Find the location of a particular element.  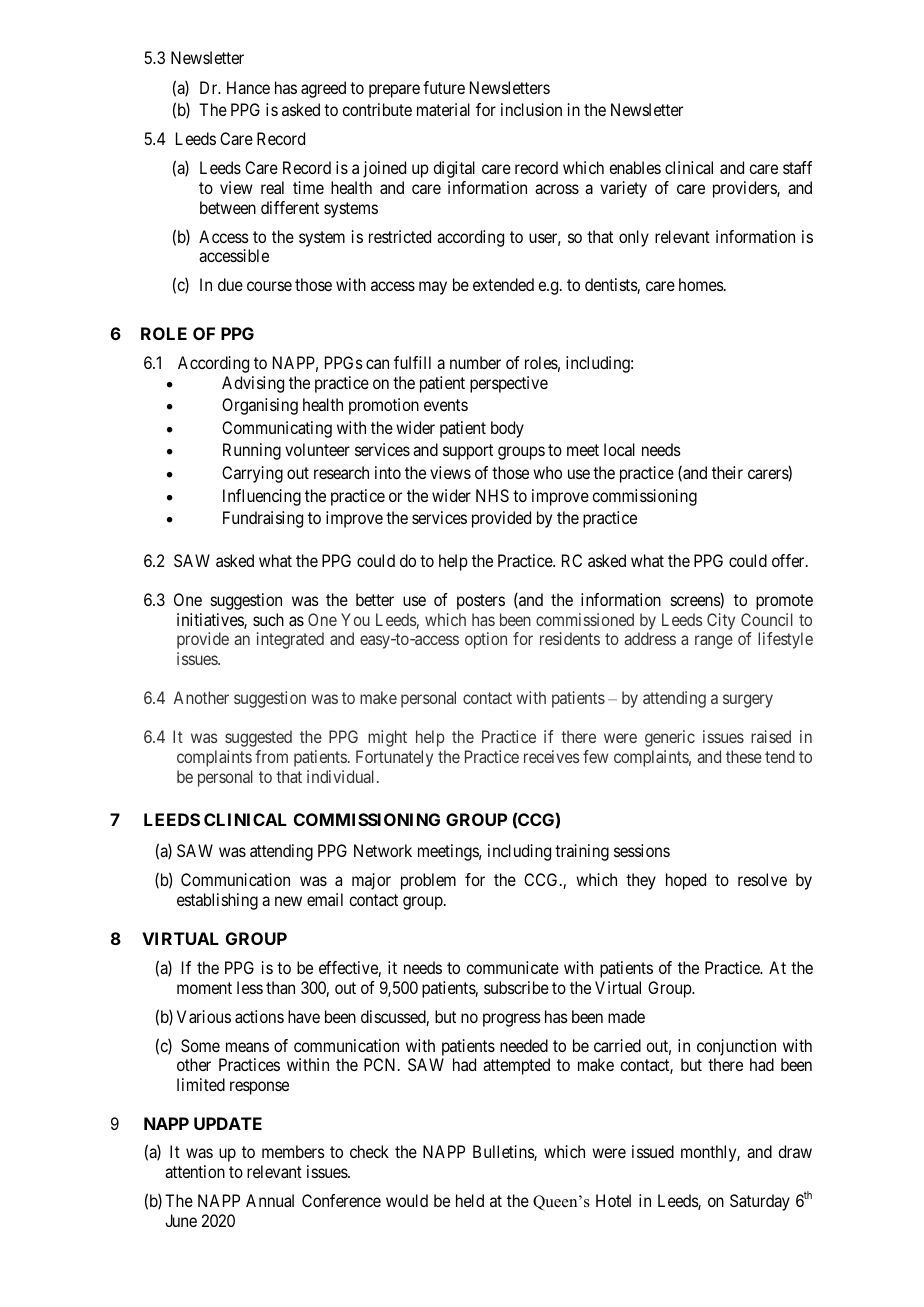

held is located at coordinates (470, 1200).
